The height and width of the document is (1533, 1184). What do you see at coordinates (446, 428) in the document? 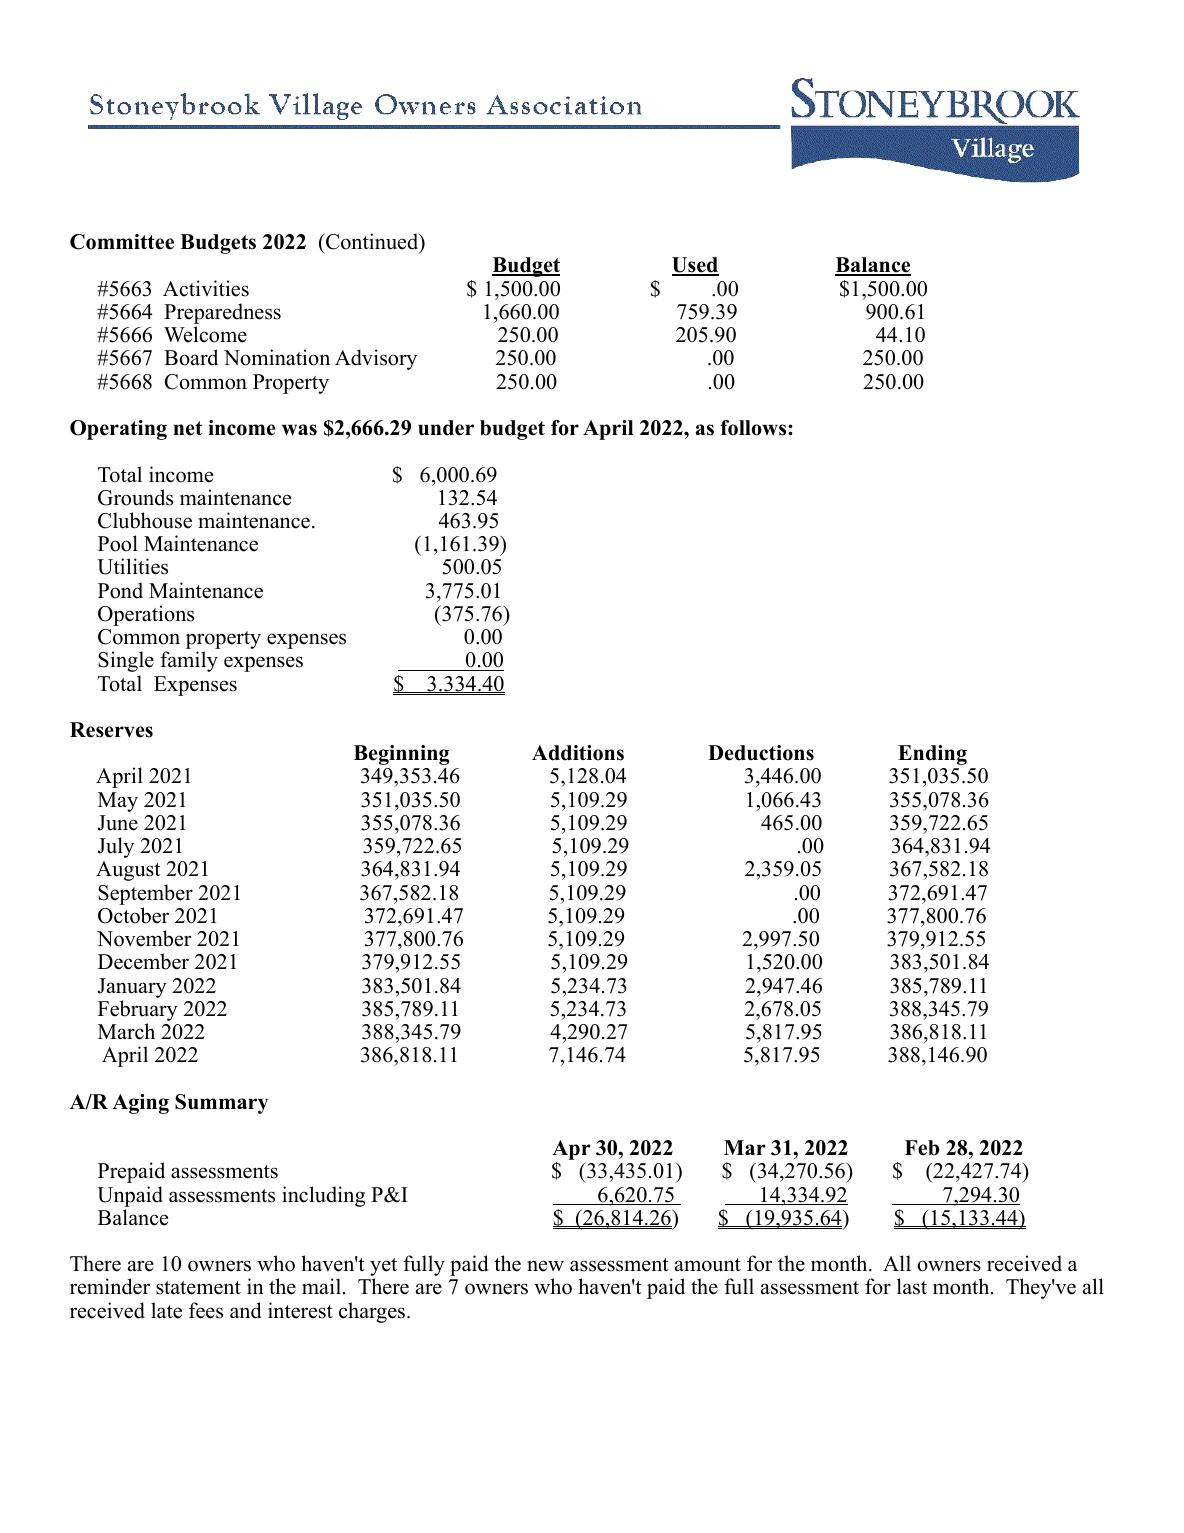
I see `under` at bounding box center [446, 428].
